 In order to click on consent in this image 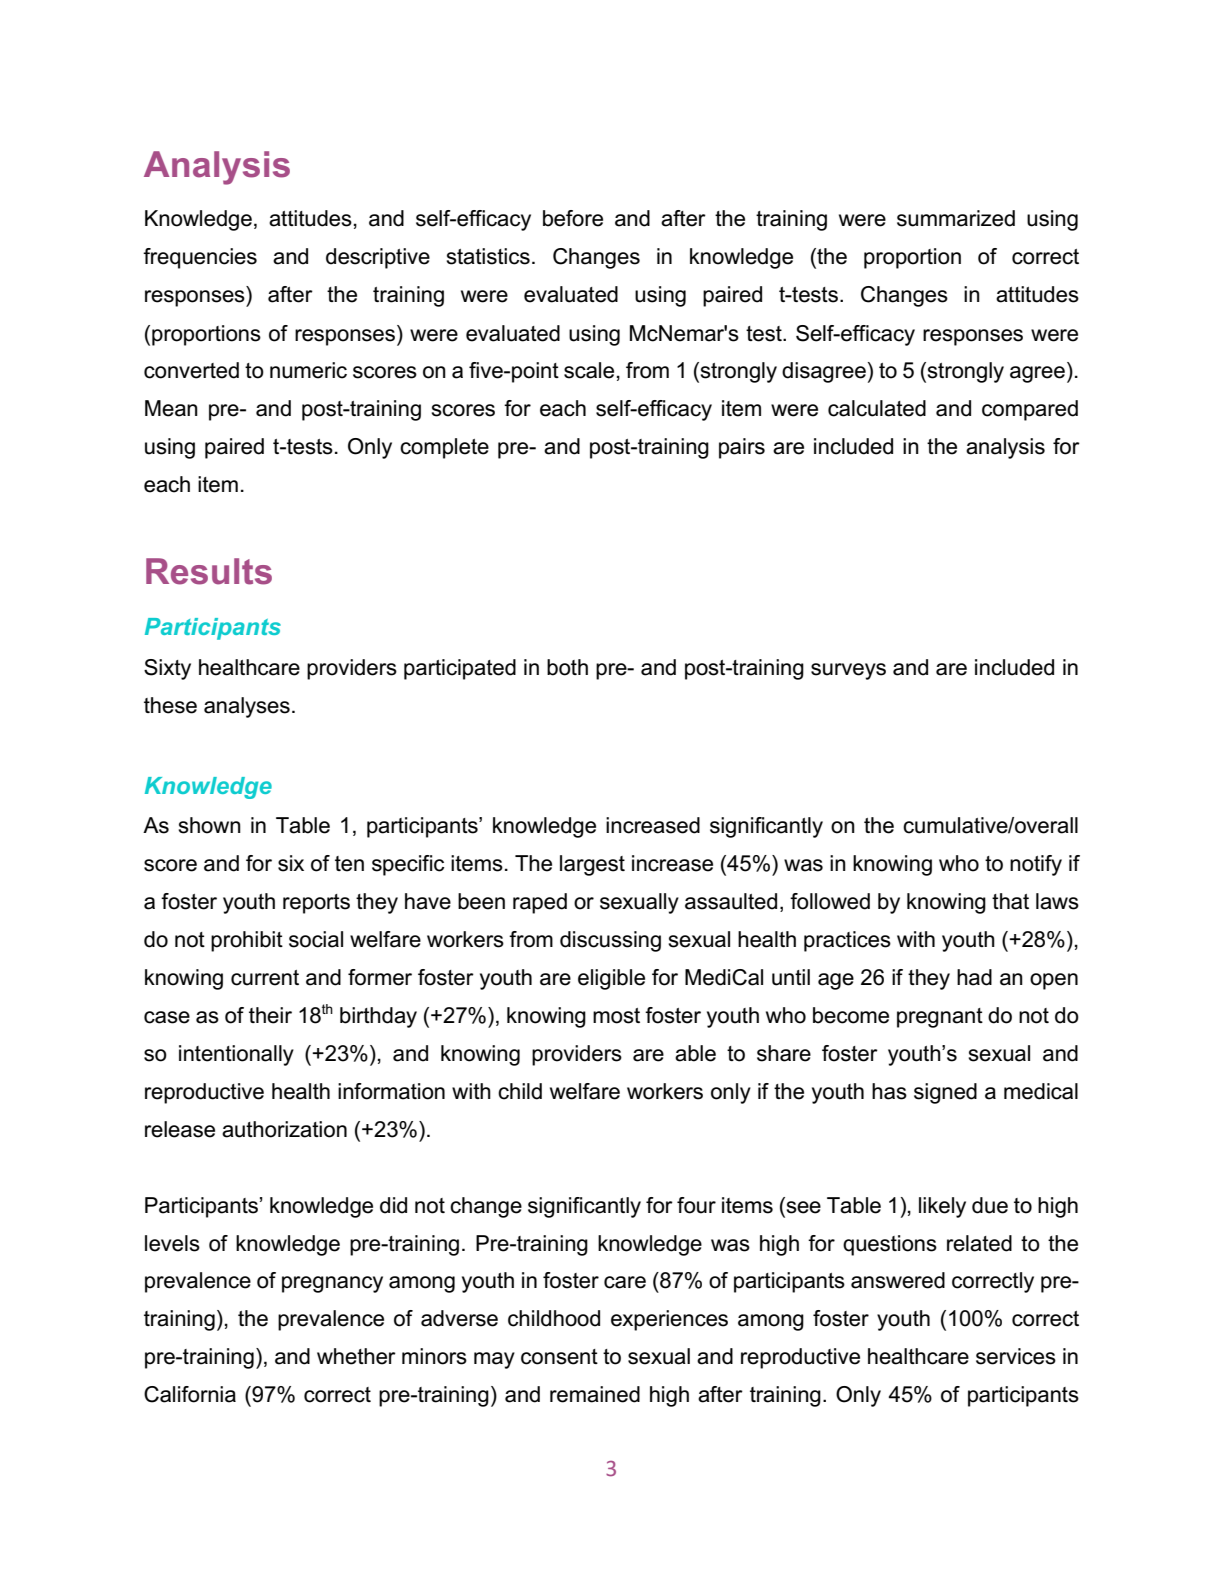, I will do `click(559, 1357)`.
